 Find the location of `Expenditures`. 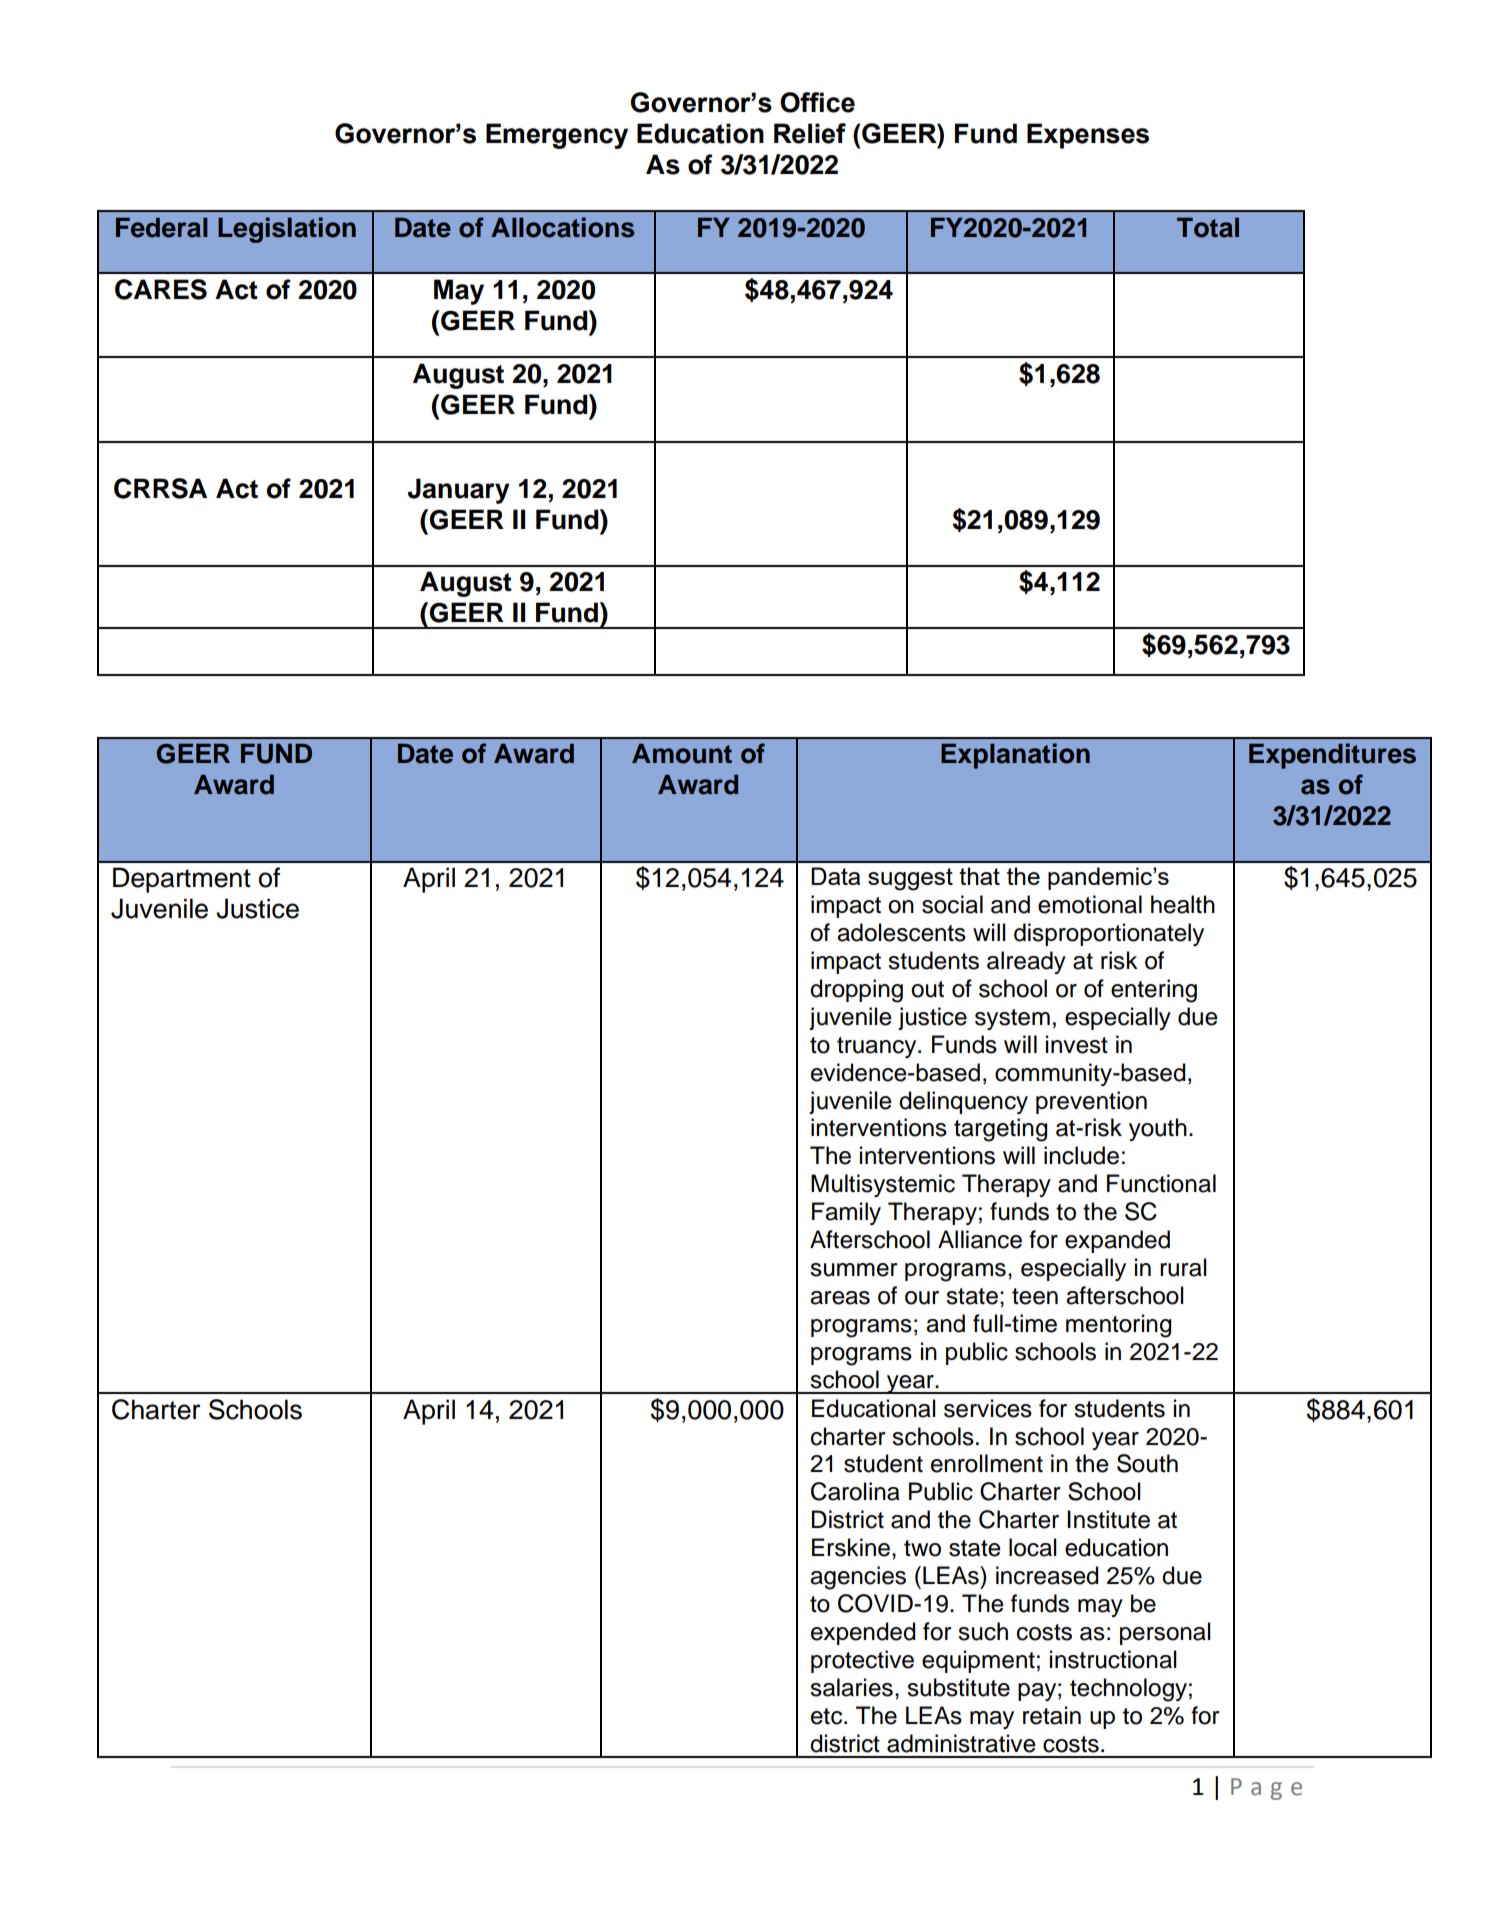

Expenditures is located at coordinates (1332, 756).
